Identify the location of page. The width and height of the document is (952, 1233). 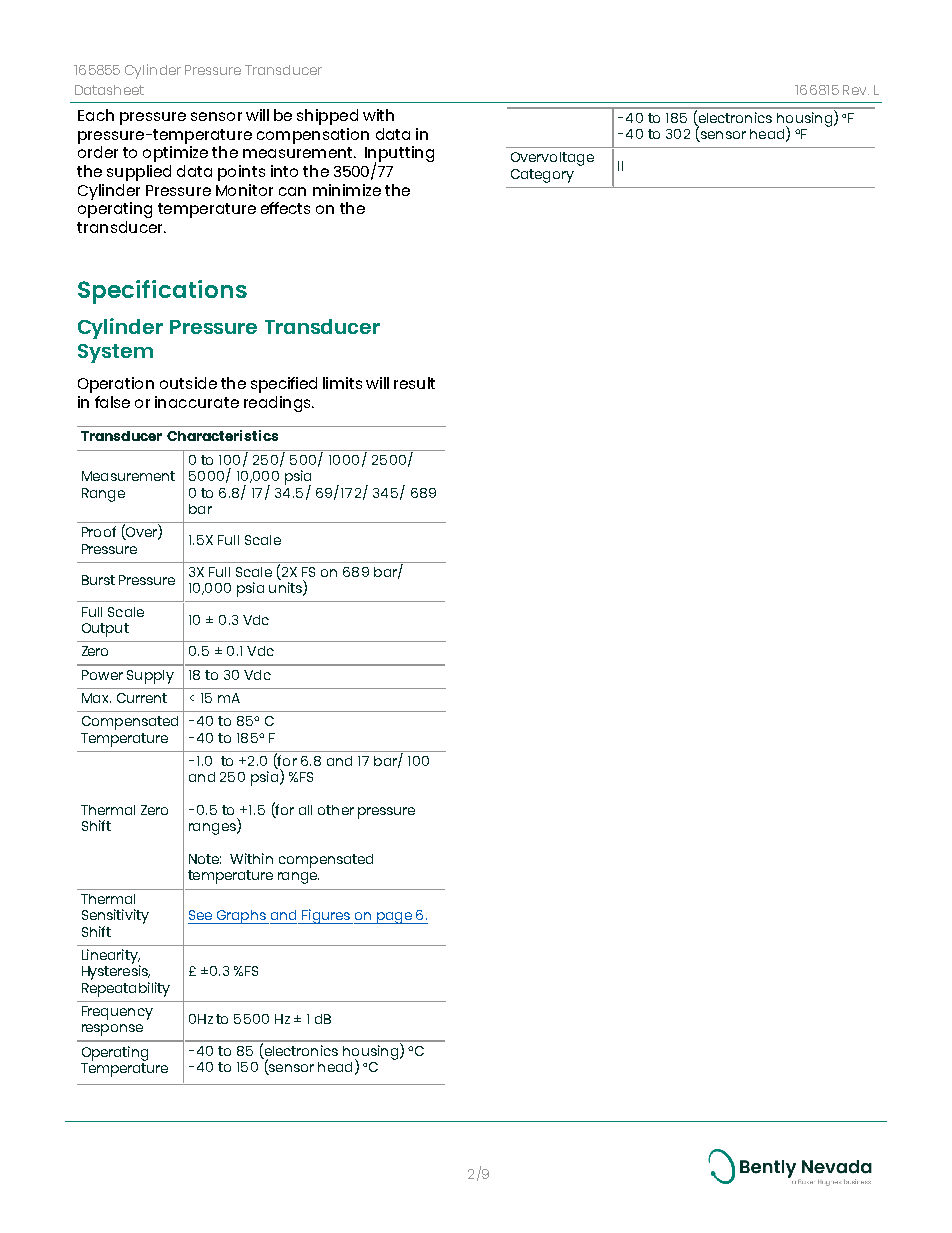
(394, 918).
